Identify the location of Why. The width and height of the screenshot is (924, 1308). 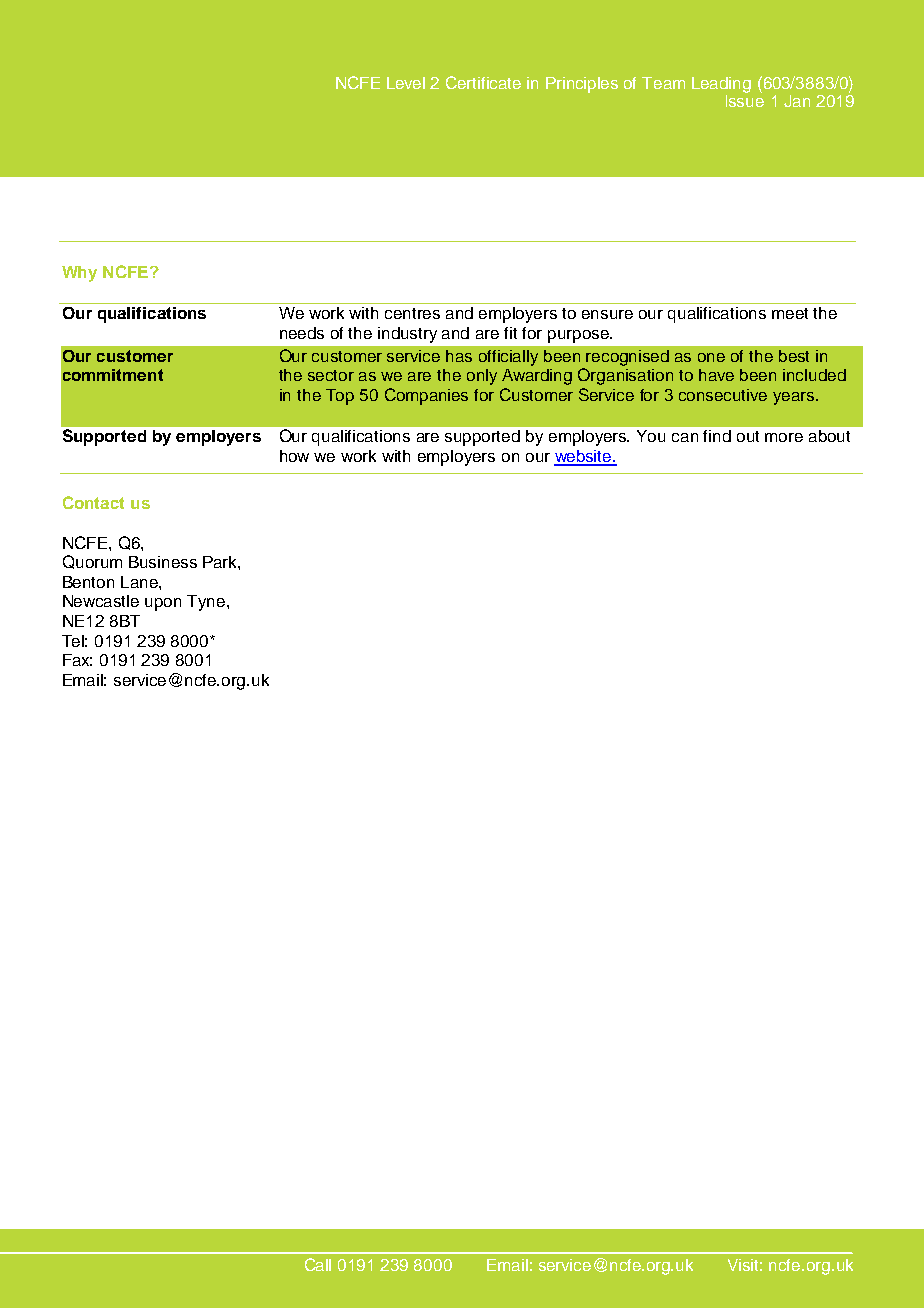
(79, 274).
